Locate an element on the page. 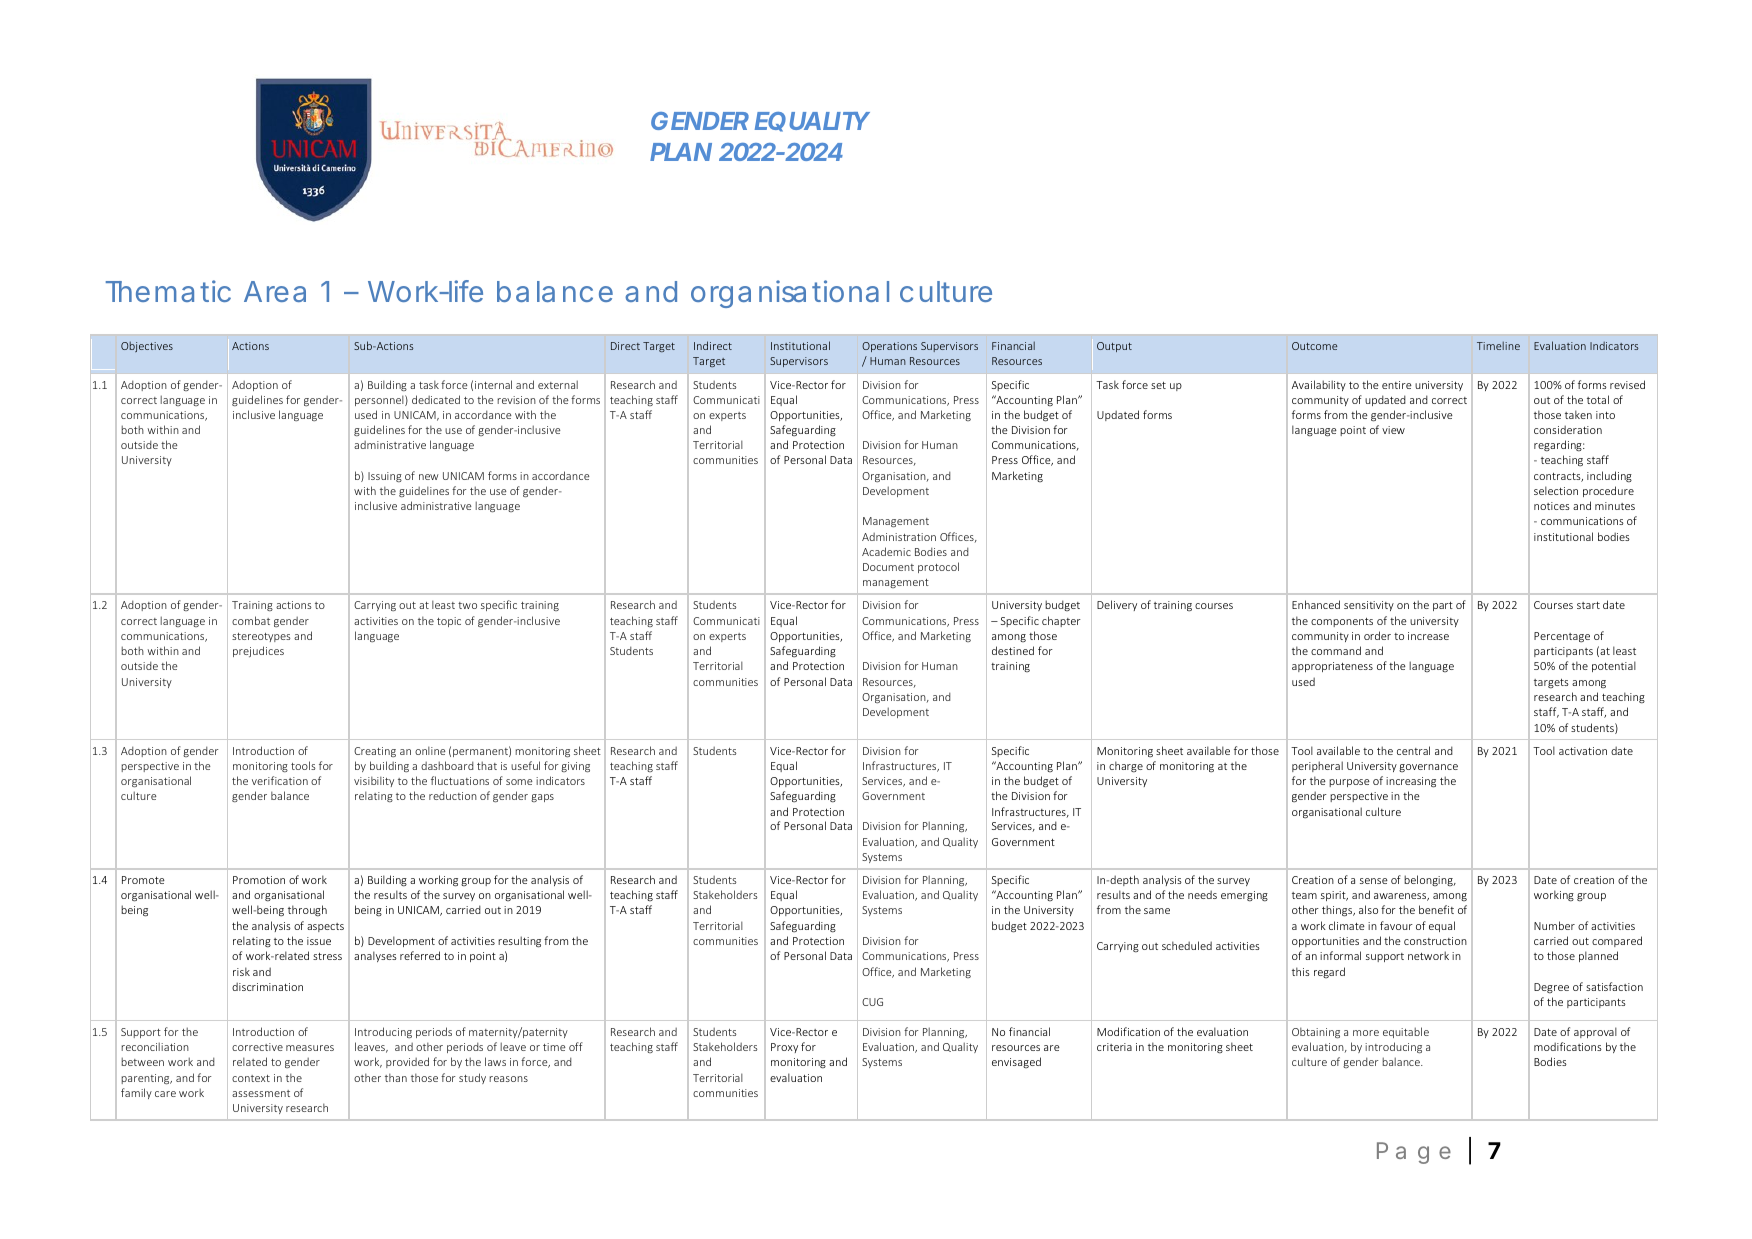 Image resolution: width=1752 pixels, height=1239 pixels. increasing is located at coordinates (1411, 782).
